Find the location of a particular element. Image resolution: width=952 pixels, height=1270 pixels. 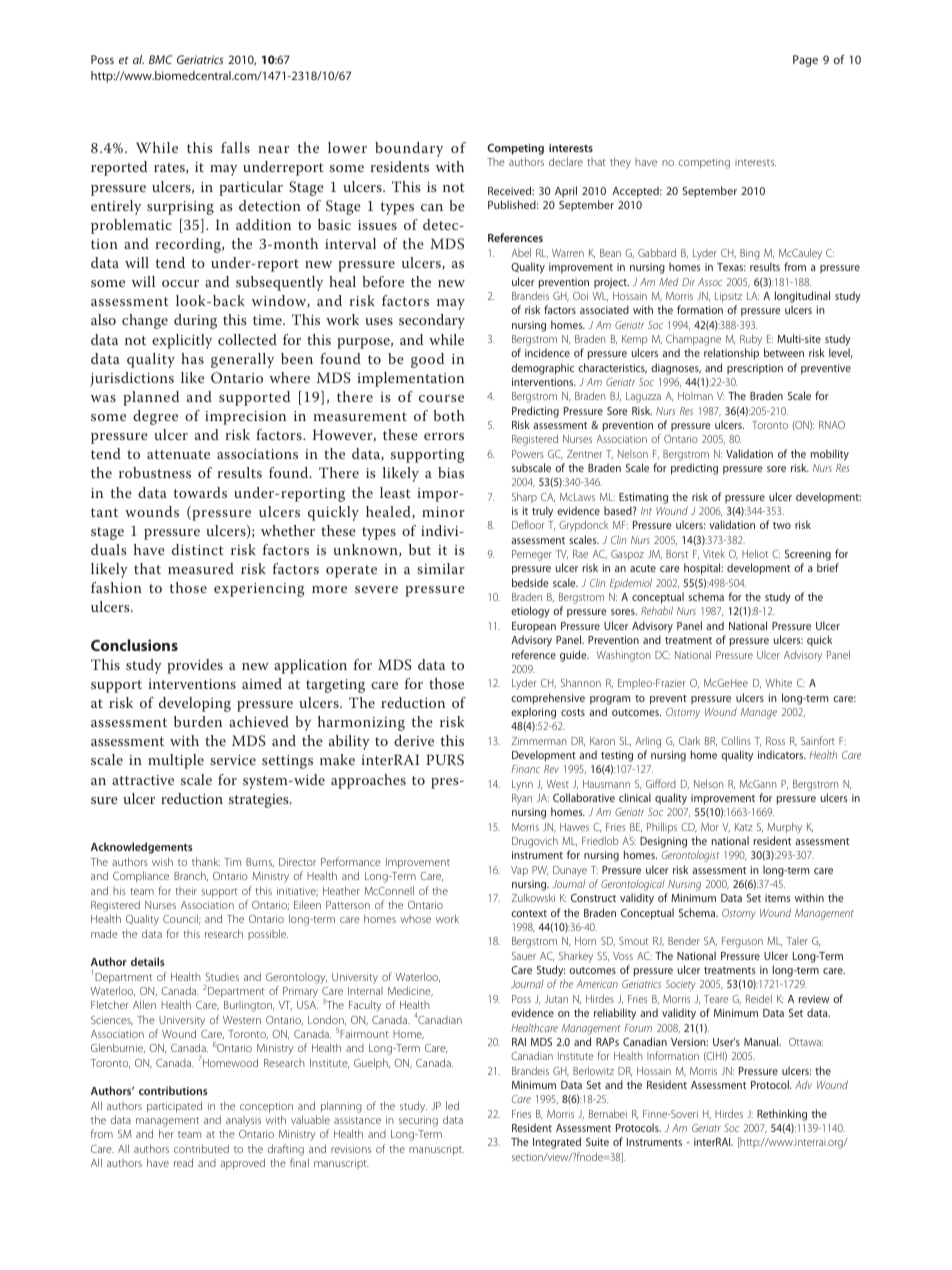

has is located at coordinates (192, 358).
